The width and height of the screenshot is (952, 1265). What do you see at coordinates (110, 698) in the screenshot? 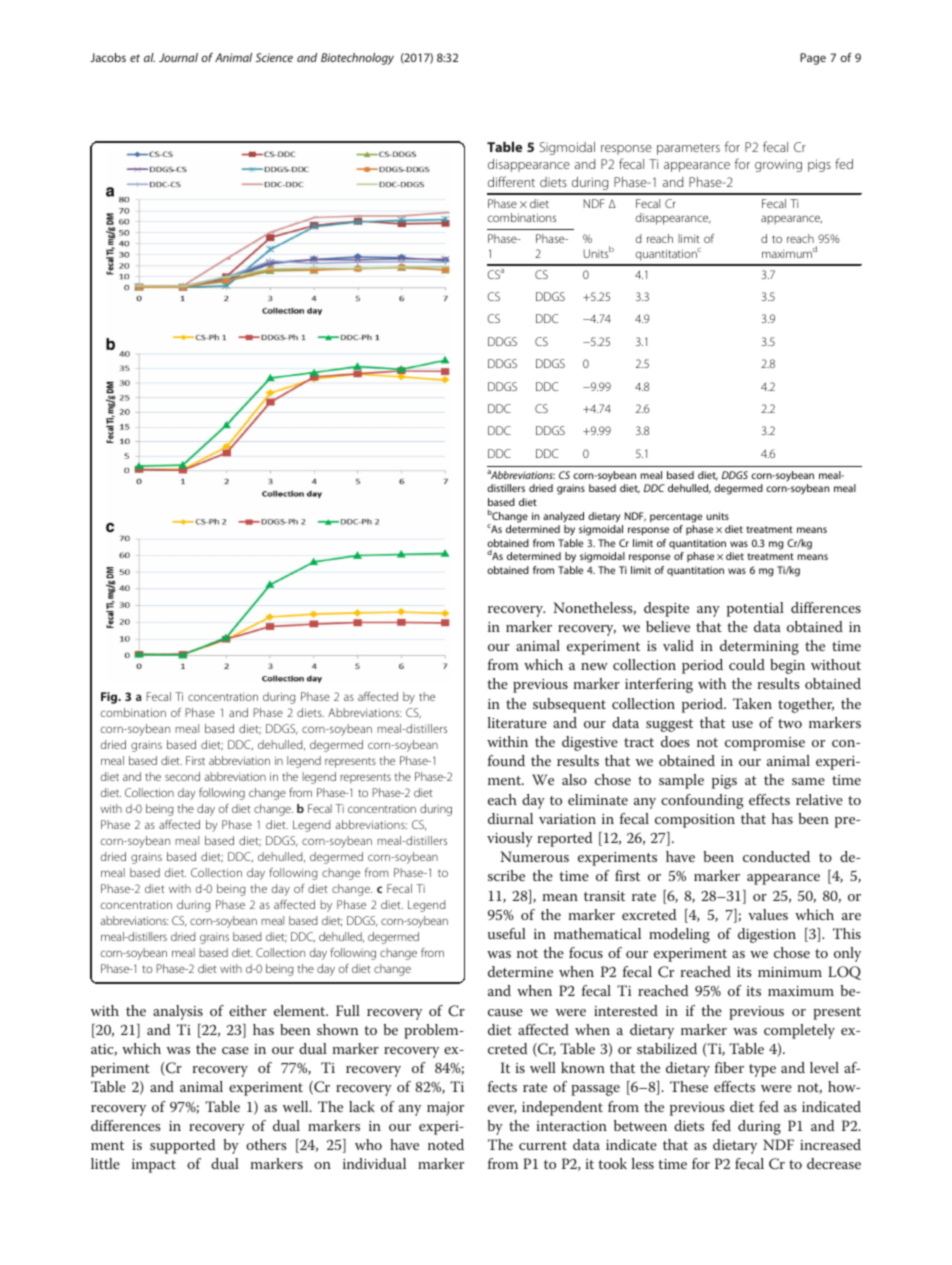
I see `Fig` at bounding box center [110, 698].
